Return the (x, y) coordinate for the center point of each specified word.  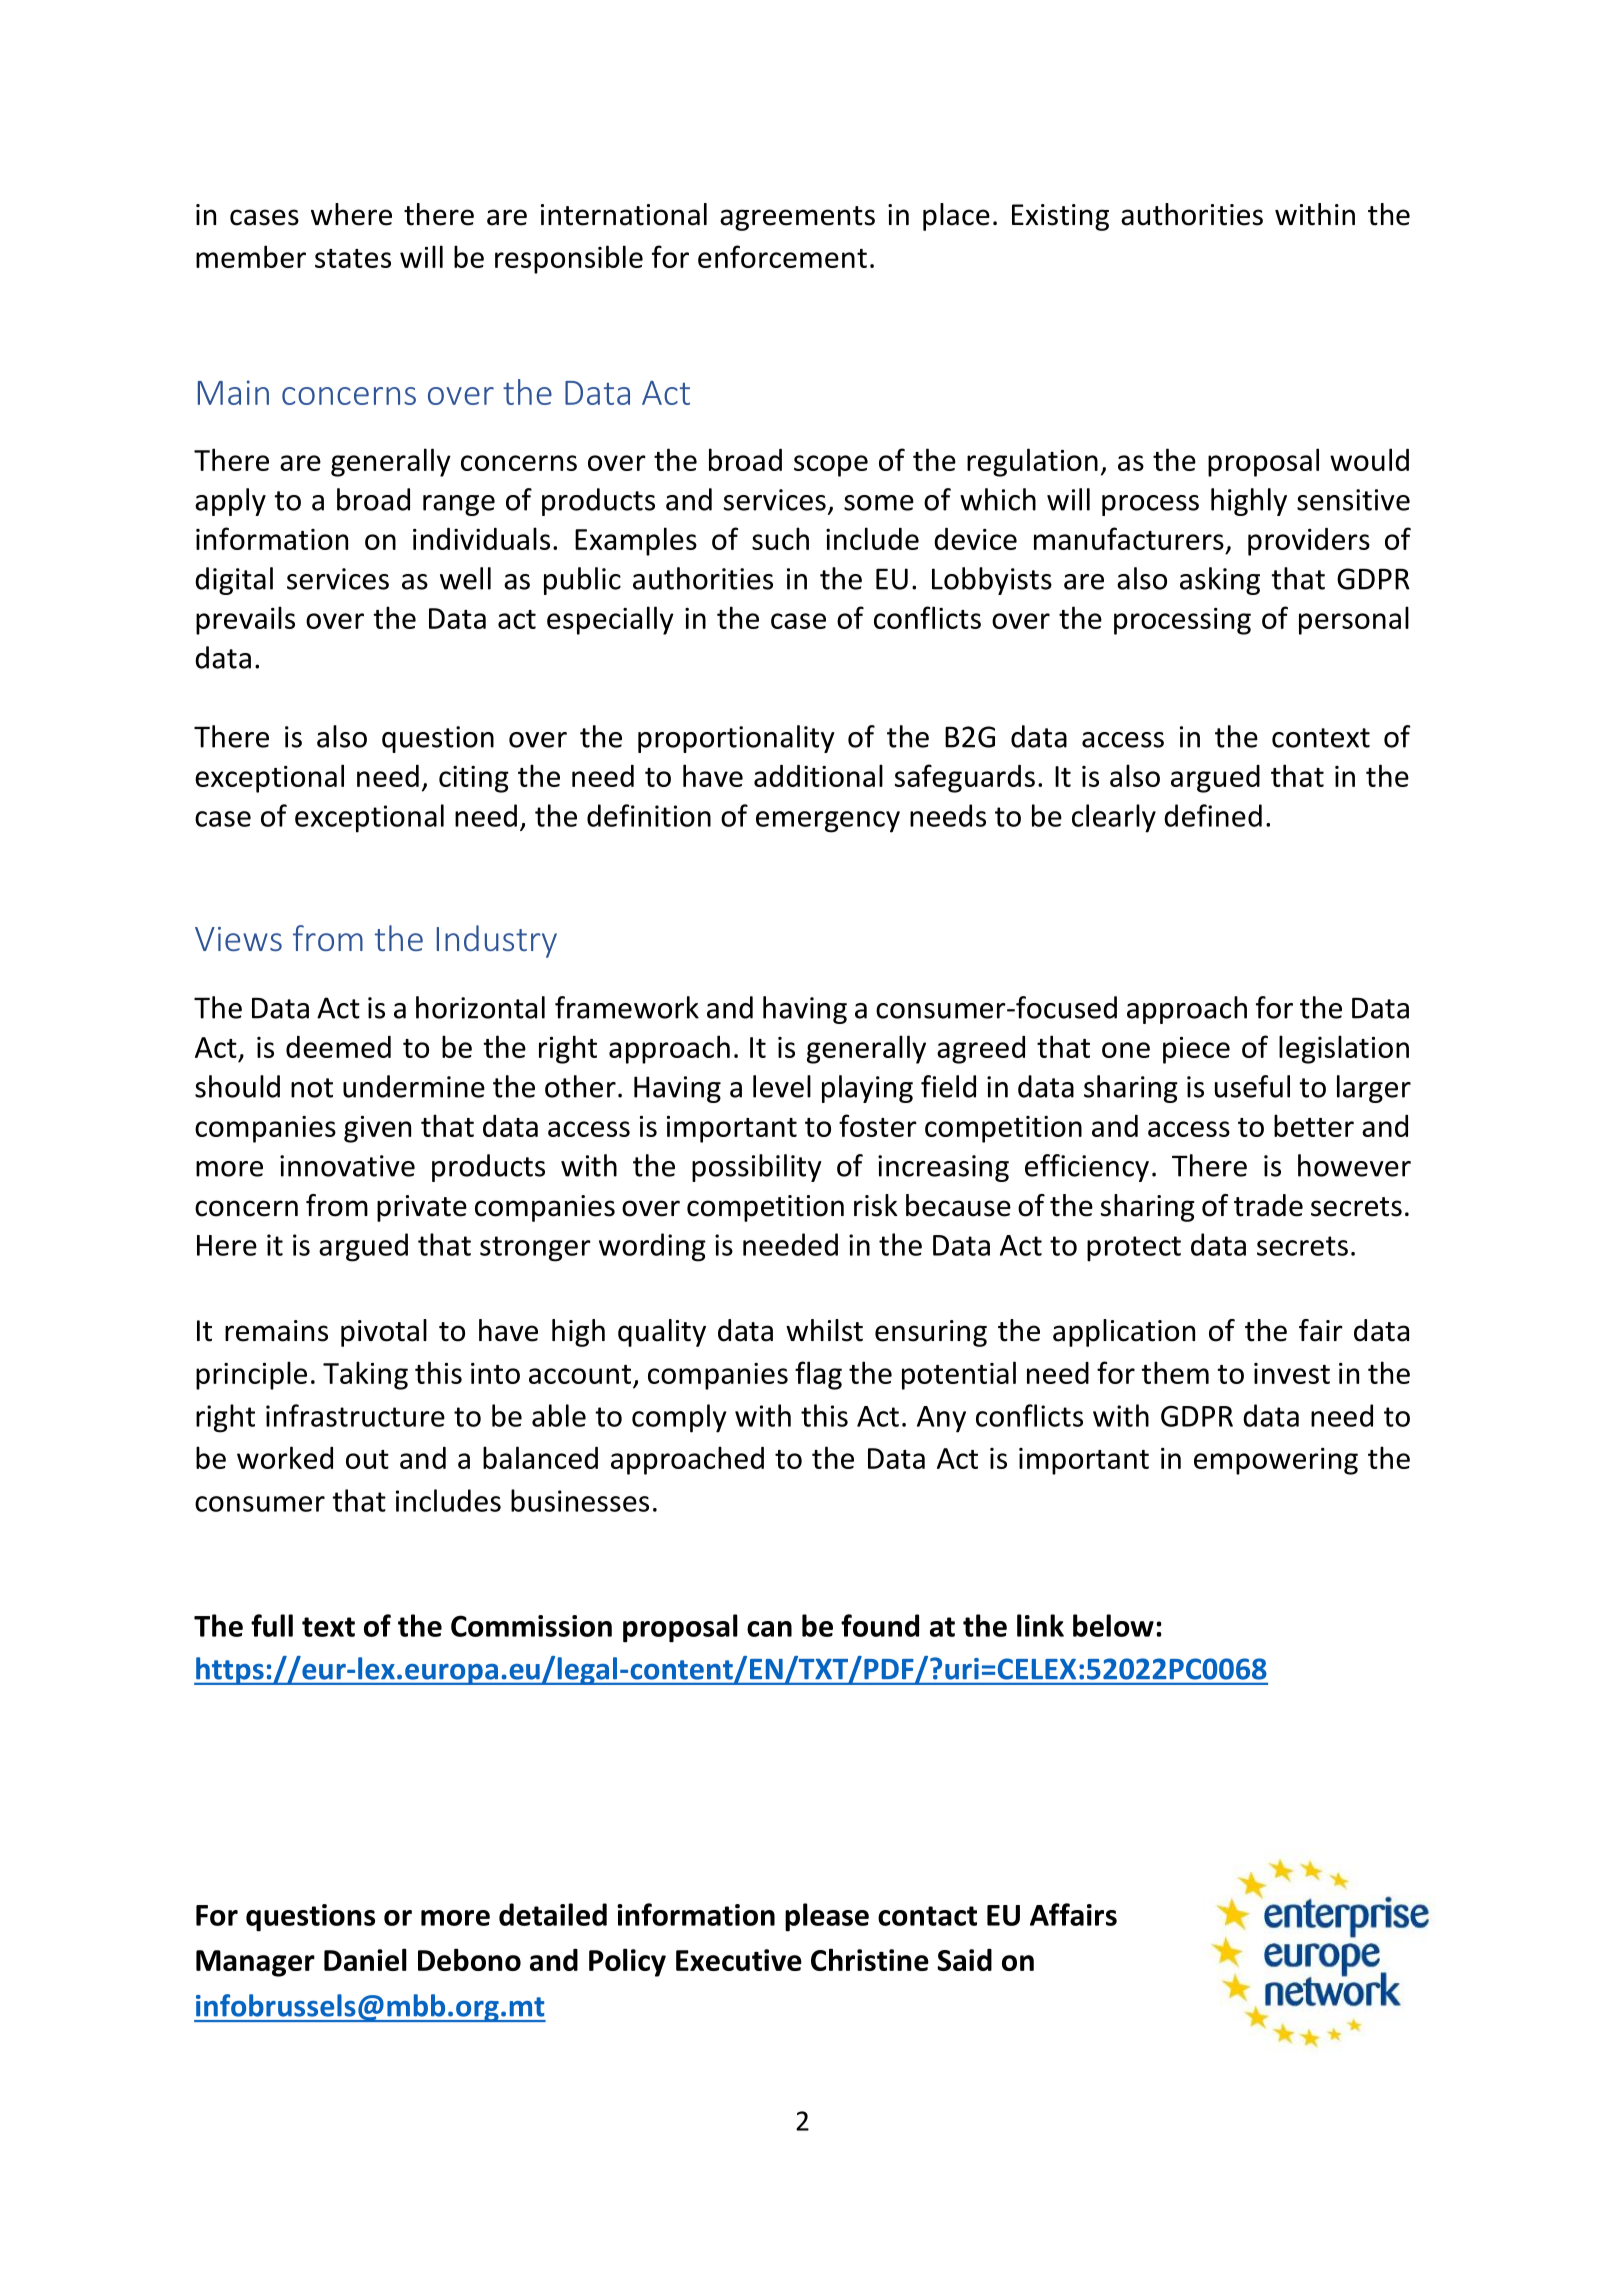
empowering (1276, 1461)
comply (679, 1418)
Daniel (365, 1959)
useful (1252, 1086)
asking (1220, 581)
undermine (414, 1086)
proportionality (736, 739)
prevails (245, 620)
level (782, 1086)
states (353, 258)
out (367, 1459)
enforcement (782, 256)
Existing (1060, 217)
